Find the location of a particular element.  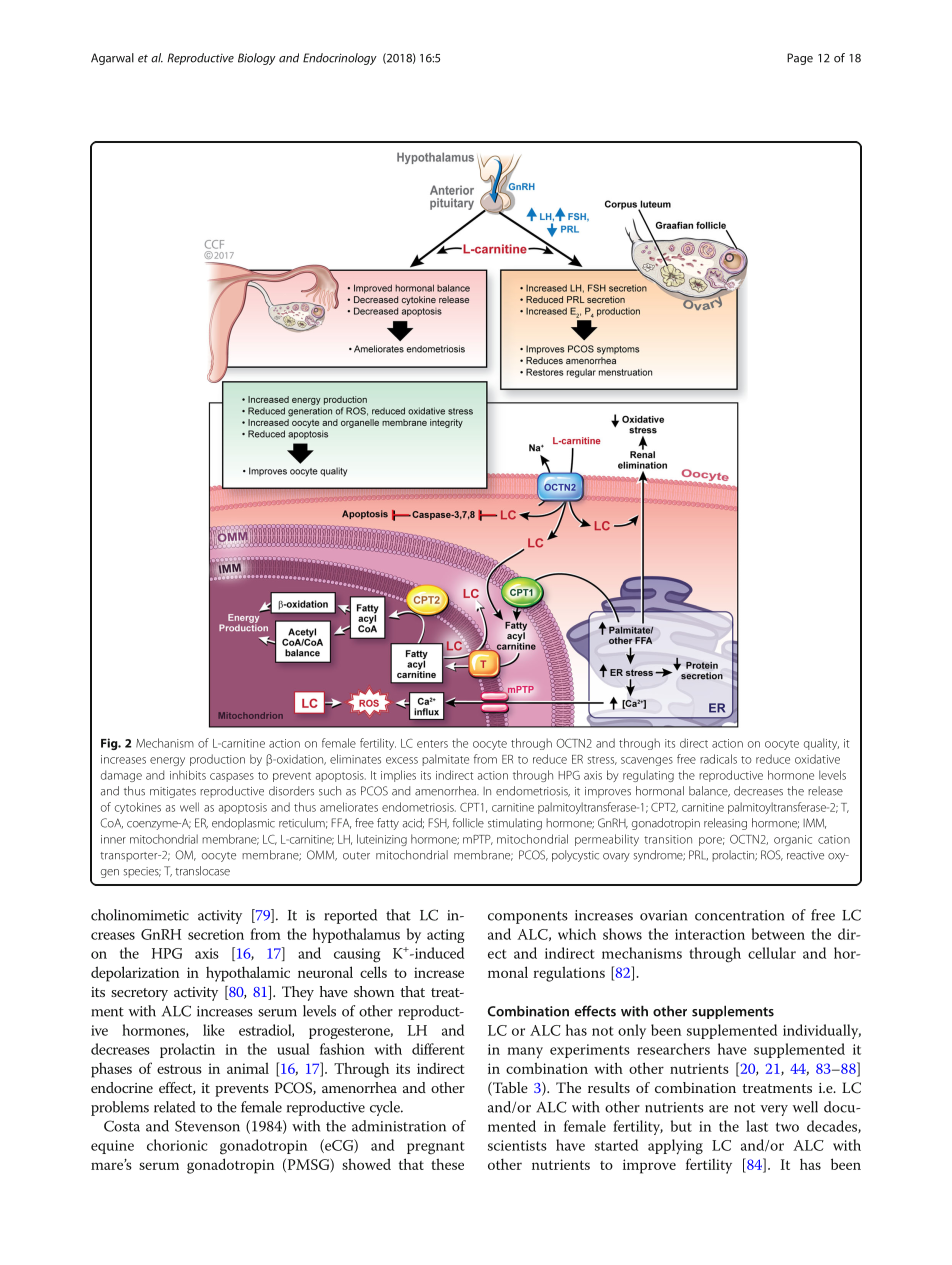

production is located at coordinates (217, 760).
